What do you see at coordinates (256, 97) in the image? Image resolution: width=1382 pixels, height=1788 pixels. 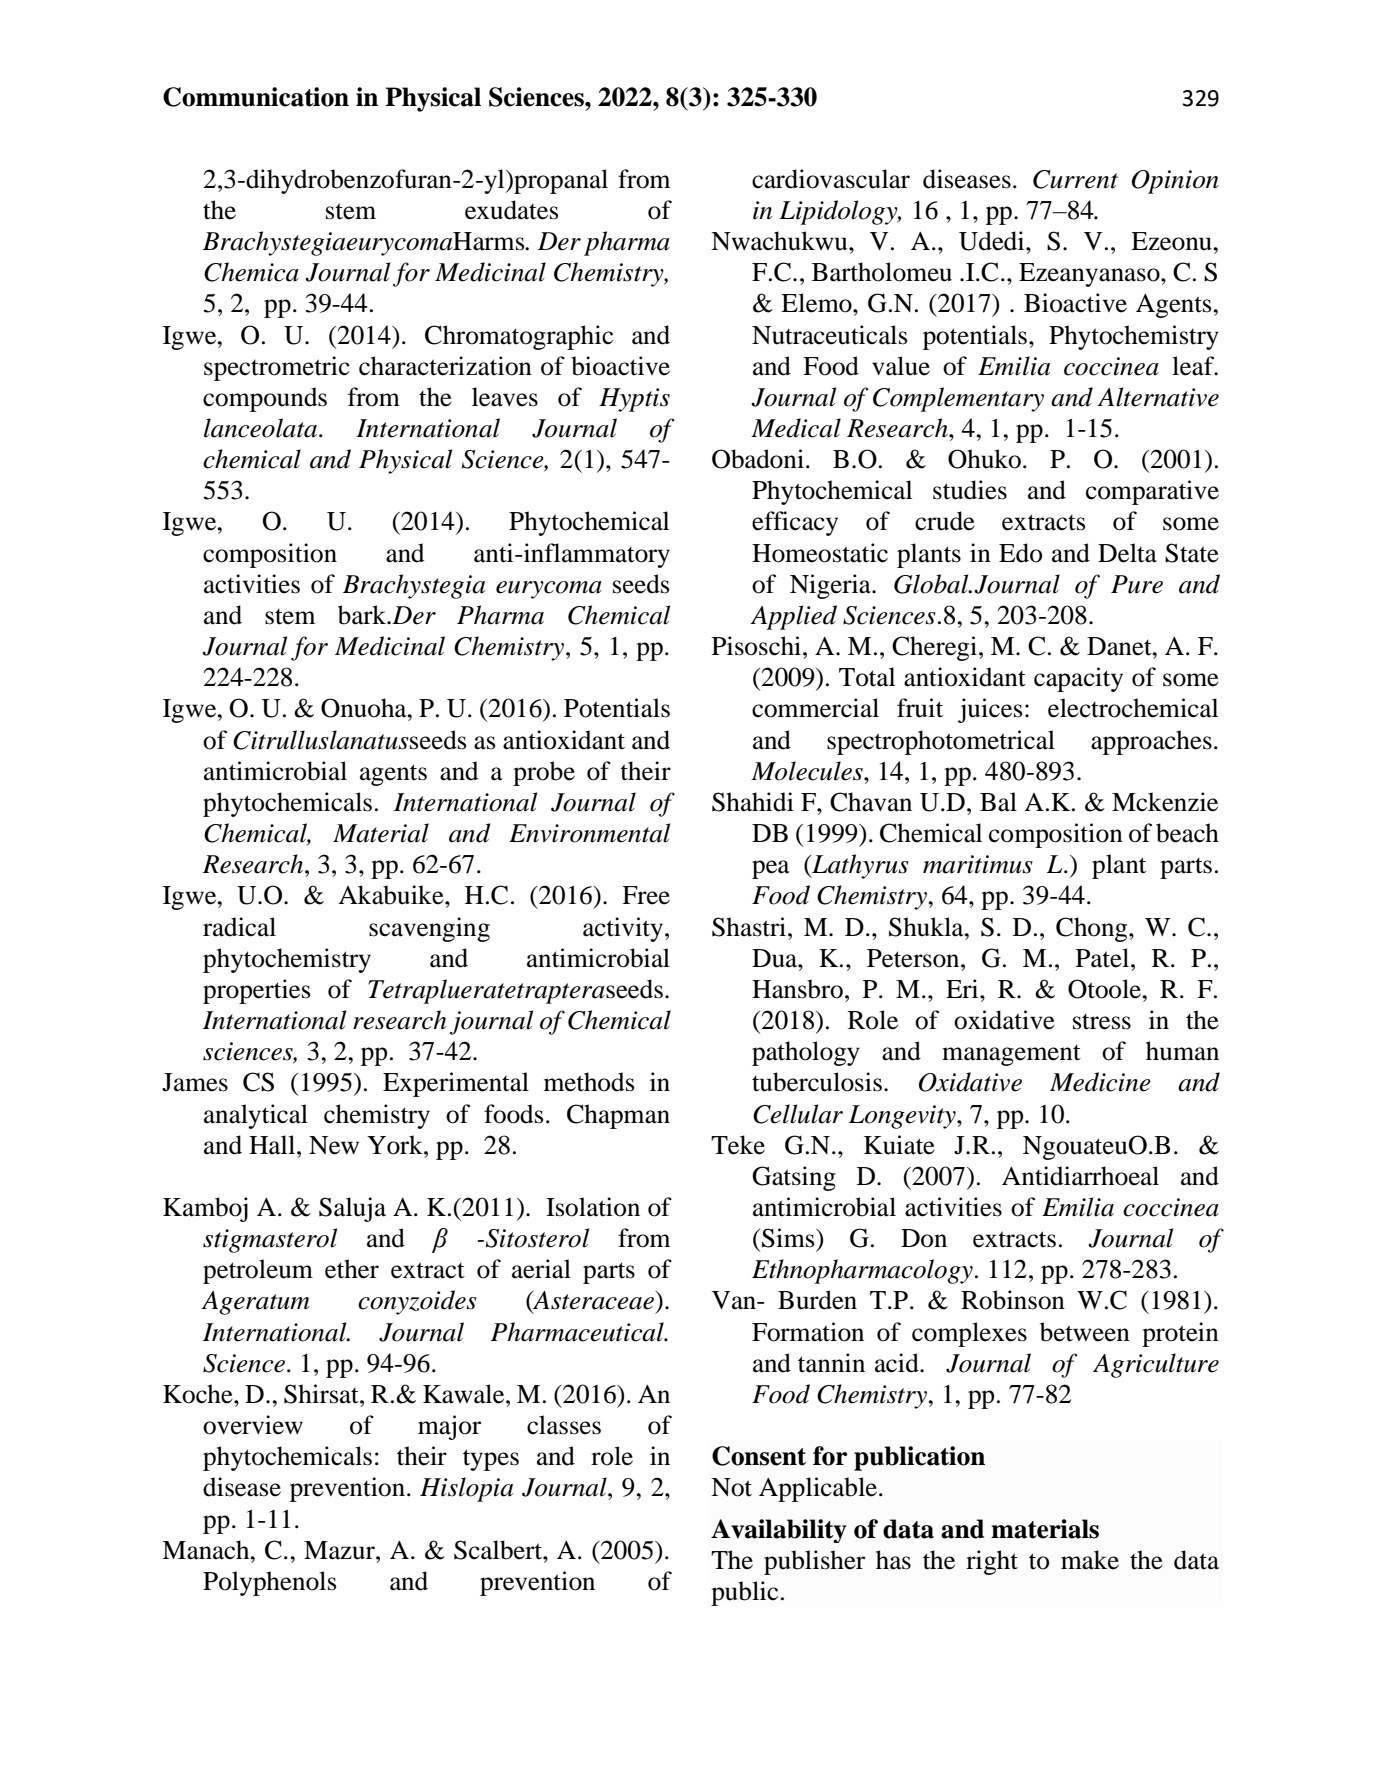 I see `Communication` at bounding box center [256, 97].
